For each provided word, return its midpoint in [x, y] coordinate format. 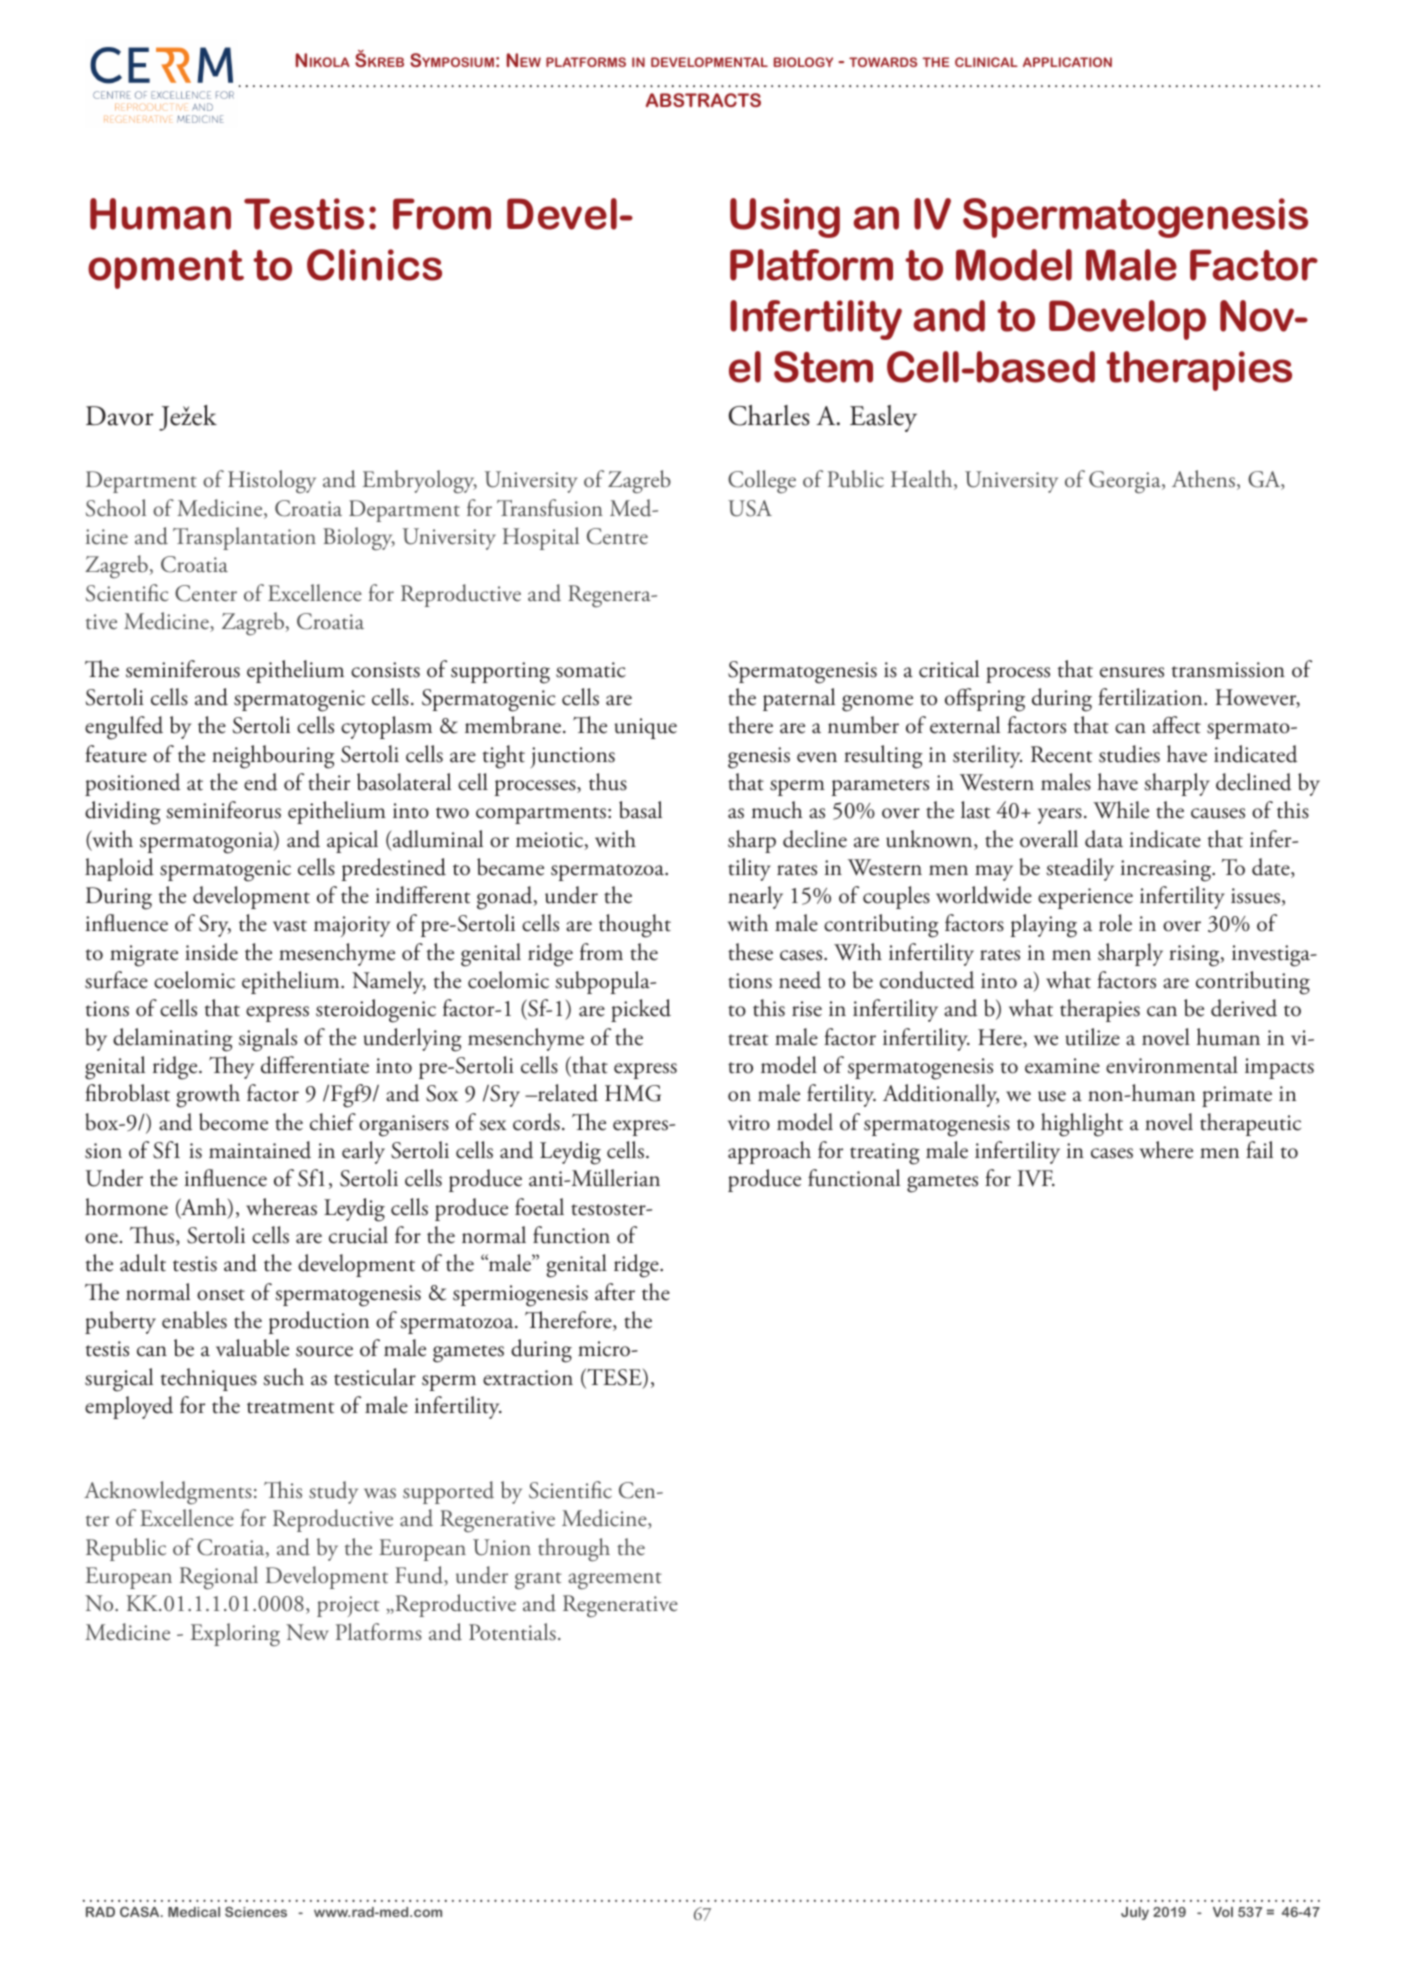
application [1067, 62]
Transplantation [244, 538]
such [283, 1377]
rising [1195, 956]
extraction [528, 1378]
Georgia [1126, 482]
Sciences [256, 1911]
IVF [1036, 1178]
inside [211, 952]
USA [750, 508]
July [1135, 1913]
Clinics [374, 265]
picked [641, 1010]
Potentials [512, 1632]
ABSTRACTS [703, 100]
